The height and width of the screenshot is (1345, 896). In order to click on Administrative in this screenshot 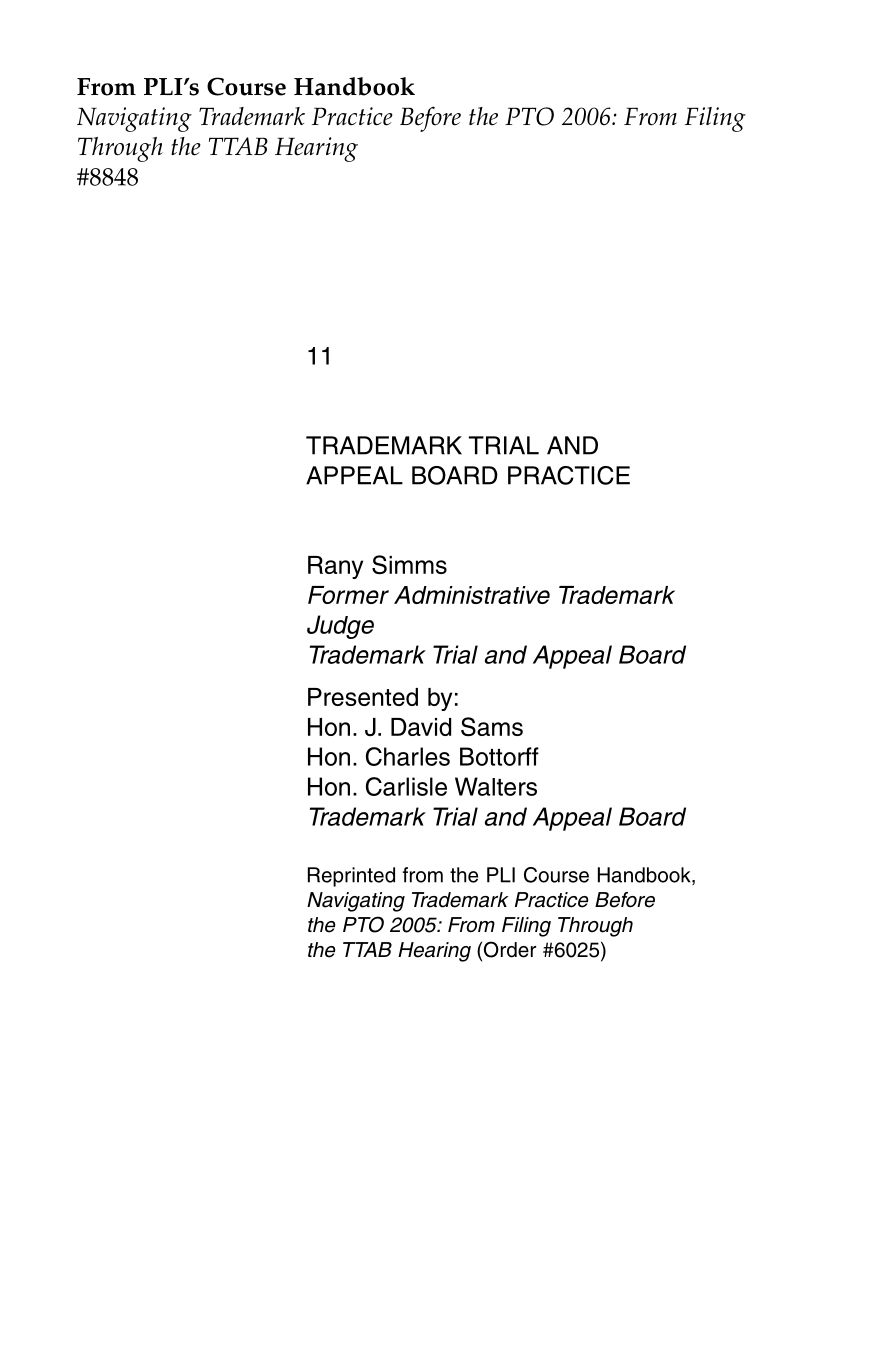, I will do `click(472, 595)`.
